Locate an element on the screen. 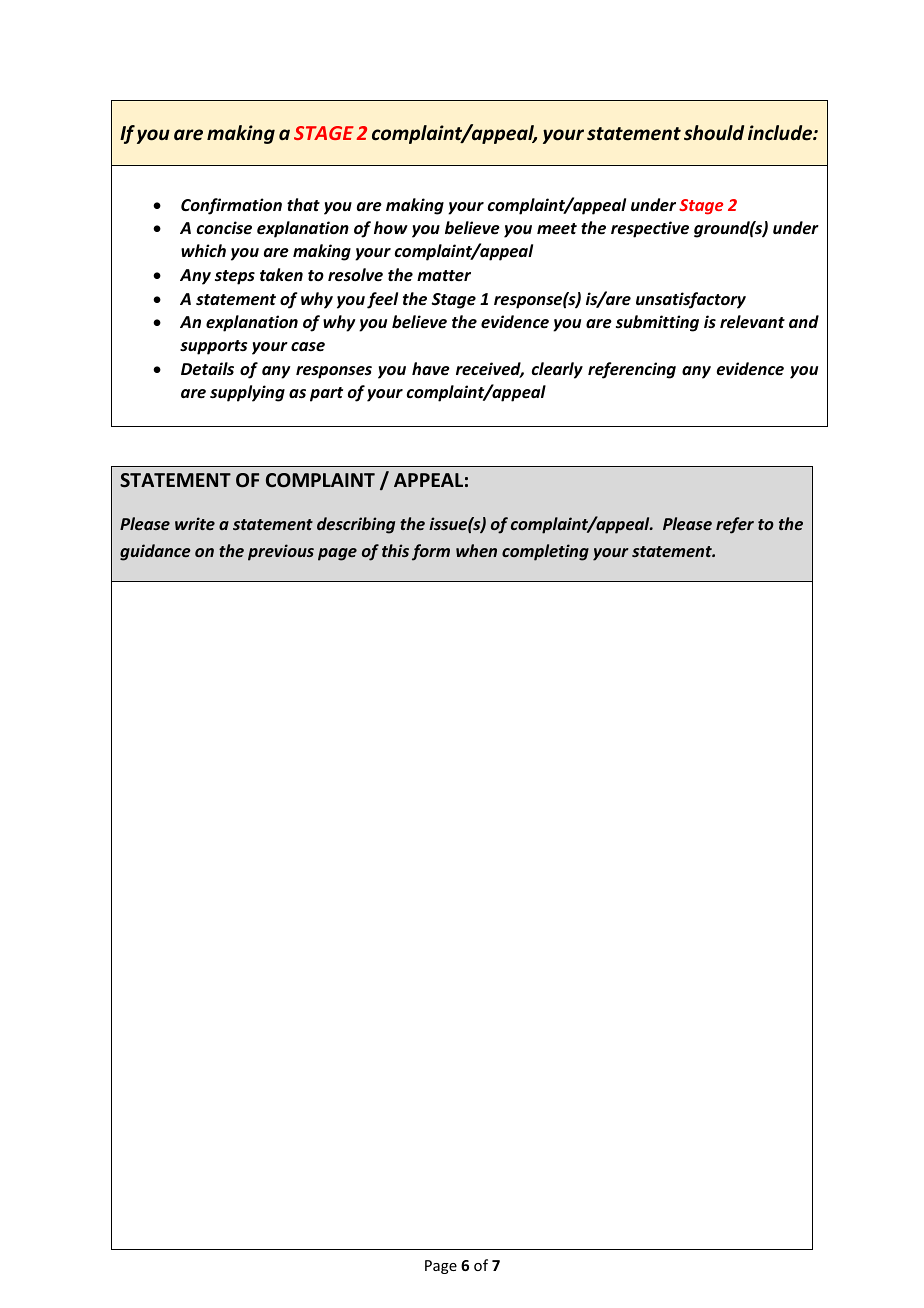 The height and width of the screenshot is (1308, 924). supplying is located at coordinates (247, 393).
